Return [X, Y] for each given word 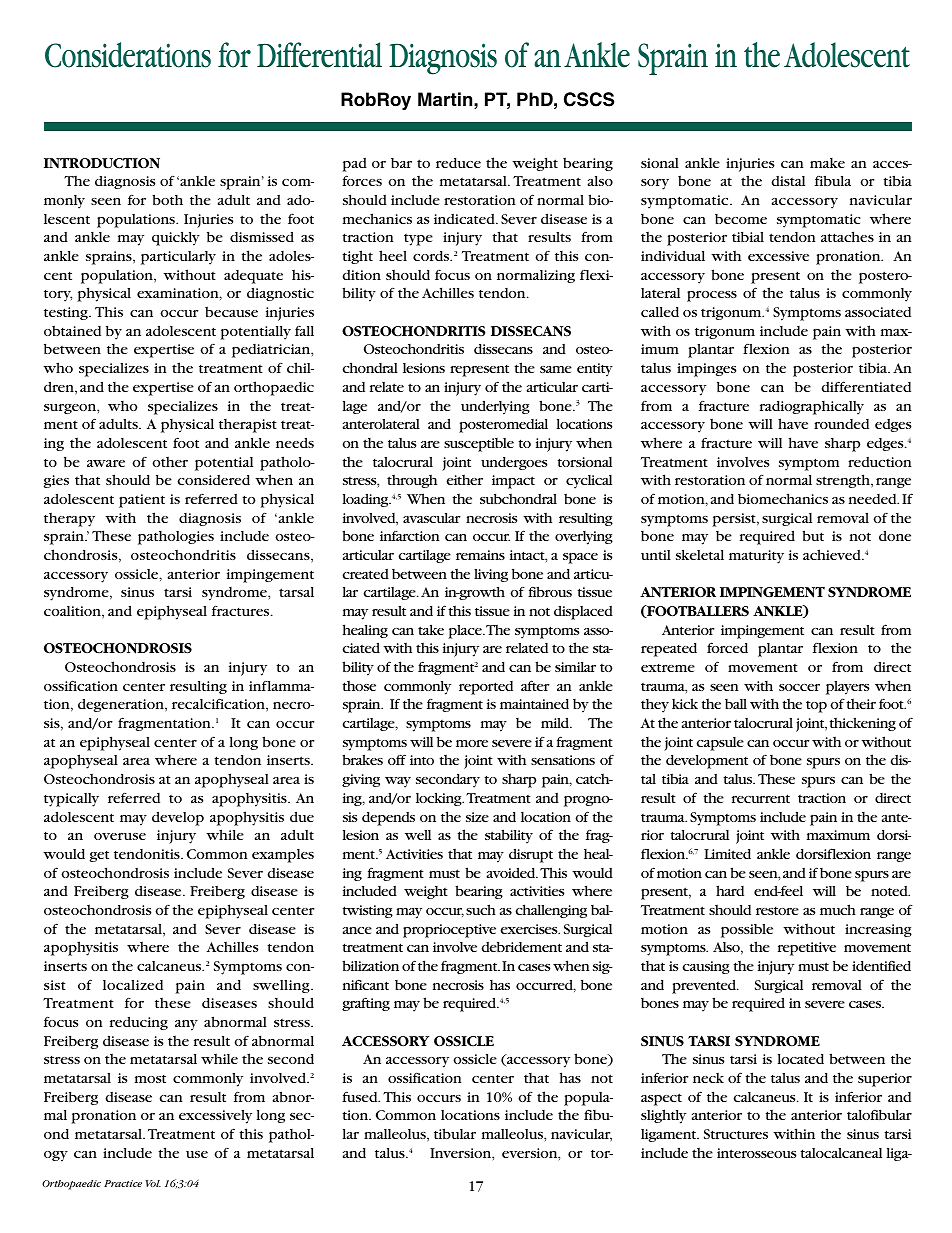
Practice [123, 1183]
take [431, 629]
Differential [319, 55]
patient [142, 501]
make [827, 163]
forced [727, 647]
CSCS [589, 99]
